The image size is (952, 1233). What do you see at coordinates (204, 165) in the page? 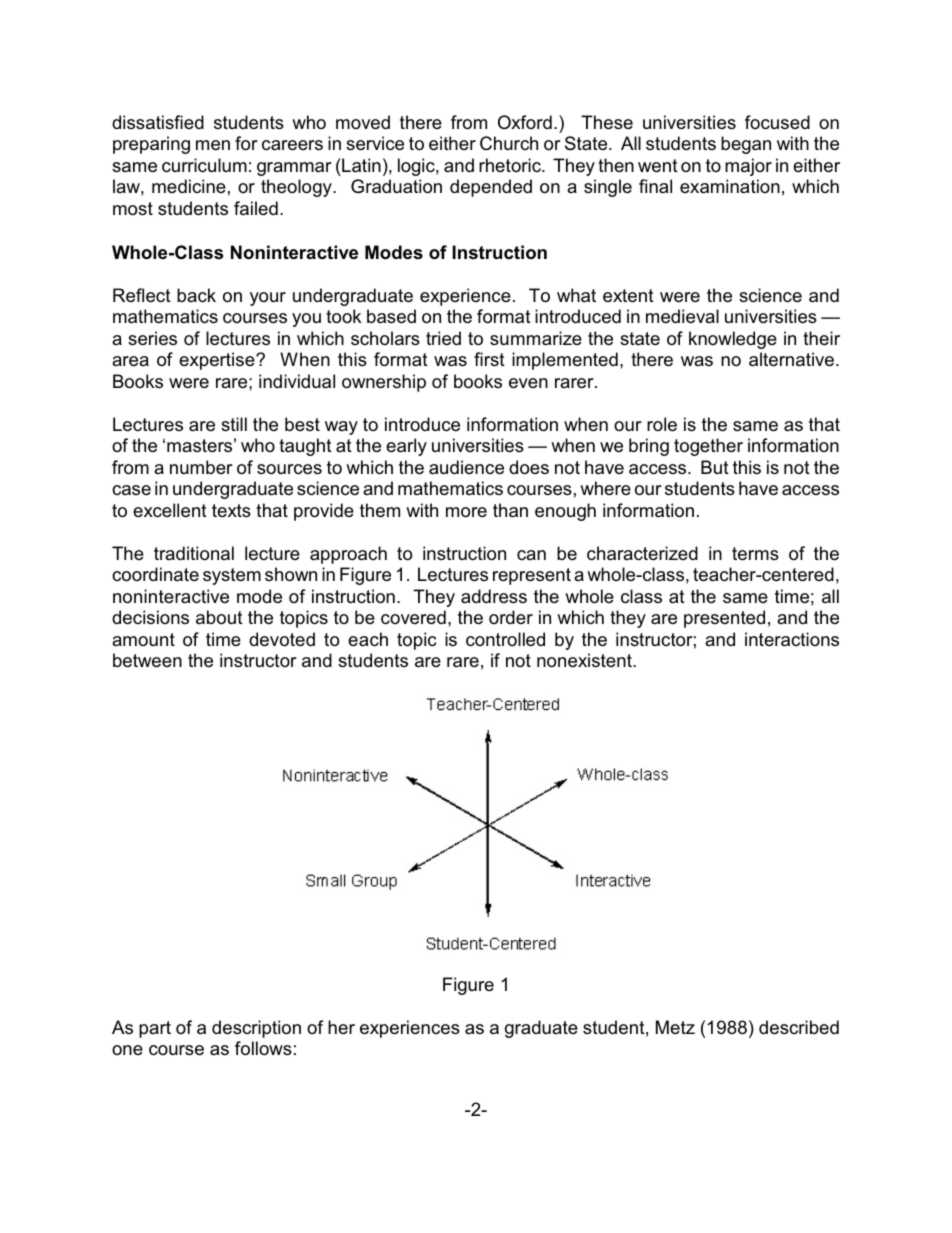
I see `curriculum` at bounding box center [204, 165].
